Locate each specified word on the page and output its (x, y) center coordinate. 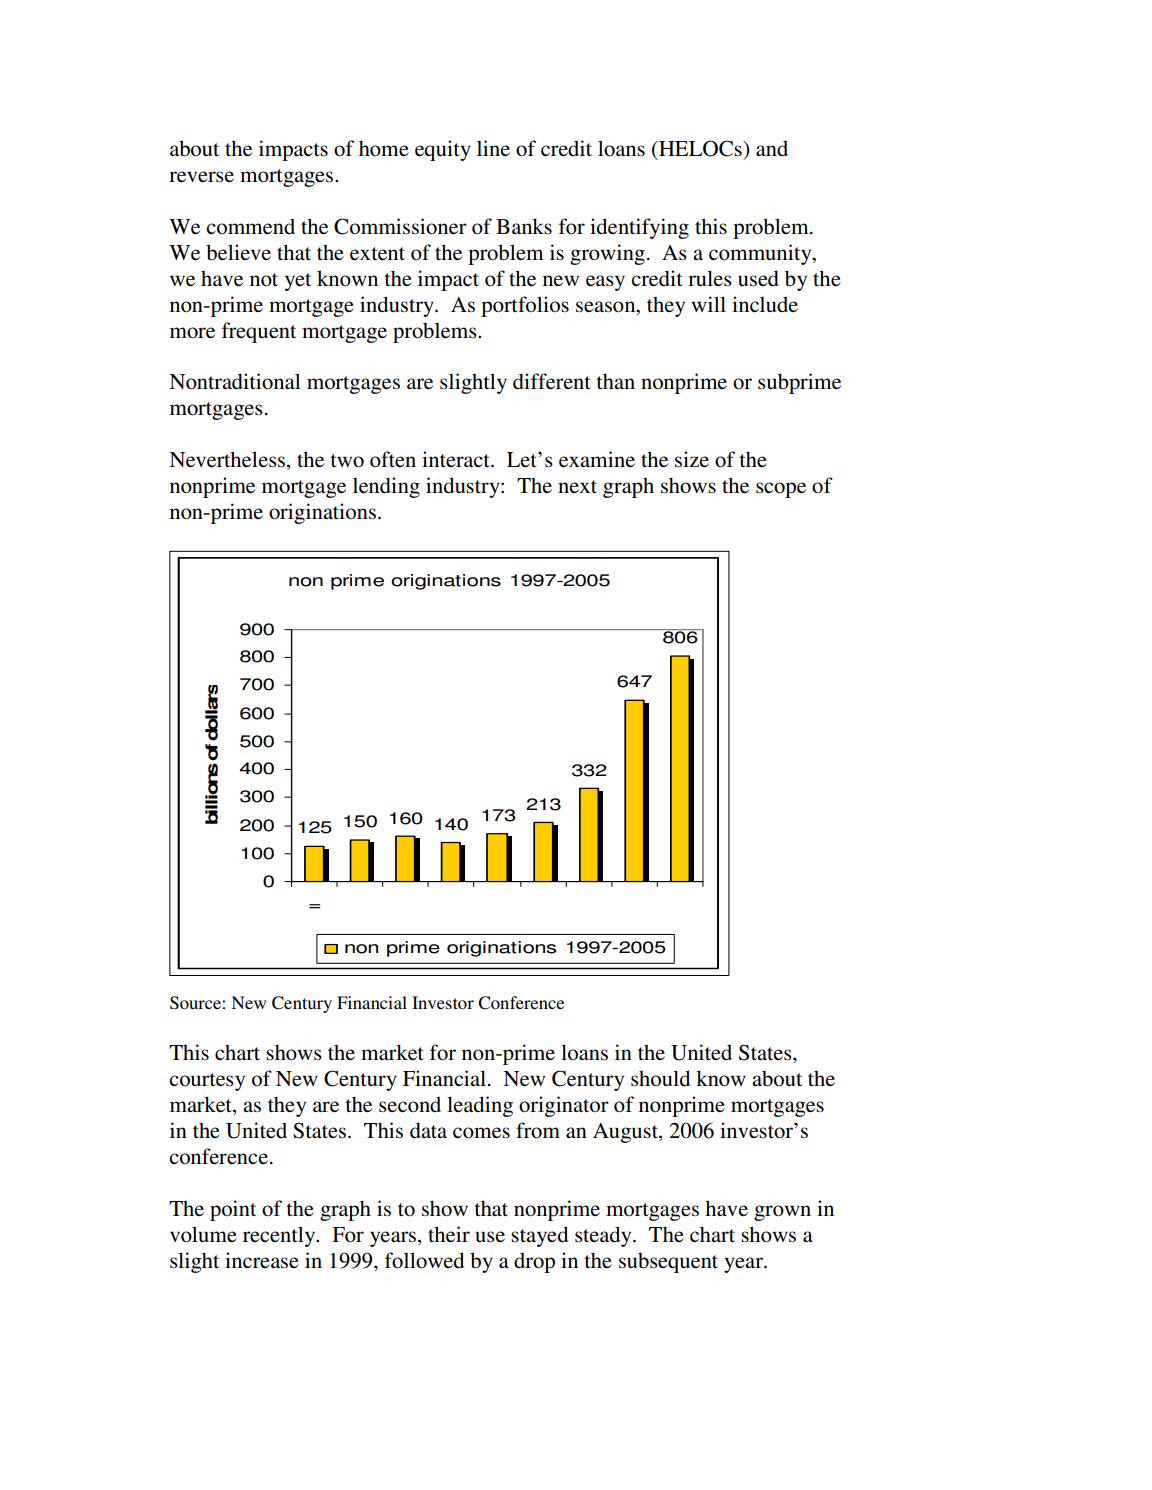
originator (564, 1106)
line (493, 148)
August (626, 1133)
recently (280, 1236)
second (410, 1104)
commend (250, 226)
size (692, 459)
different (552, 381)
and (772, 148)
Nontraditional (235, 381)
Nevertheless (227, 459)
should (660, 1078)
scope (781, 490)
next (577, 486)
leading (480, 1106)
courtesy (207, 1082)
